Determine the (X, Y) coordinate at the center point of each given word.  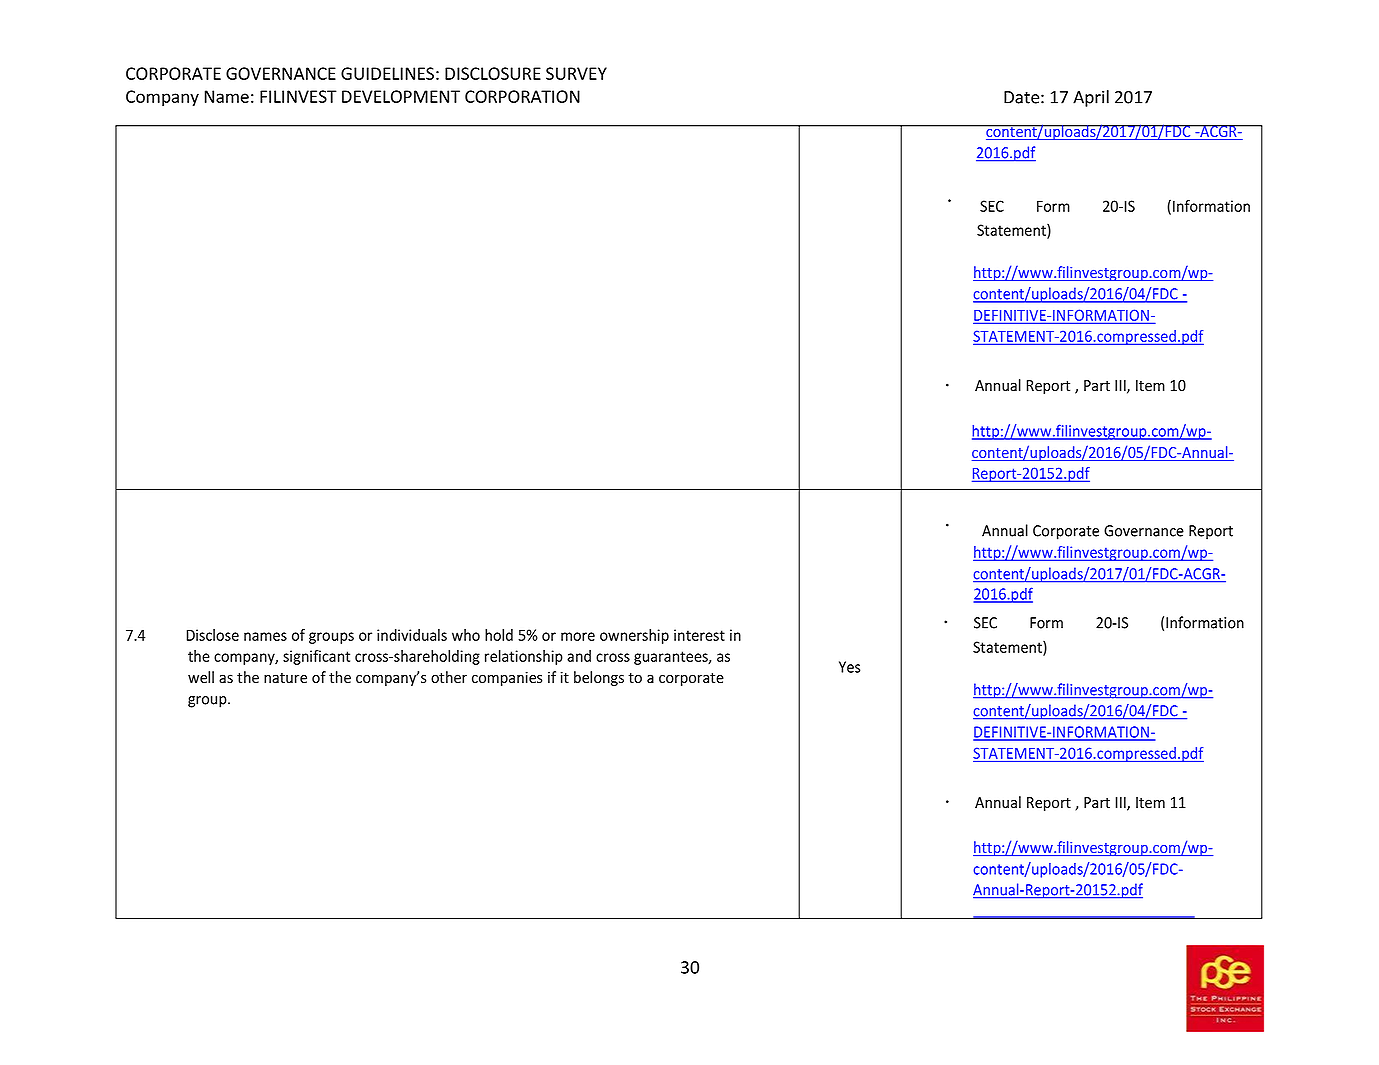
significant (316, 657)
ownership (634, 636)
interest (699, 635)
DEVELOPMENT (401, 96)
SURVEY (576, 73)
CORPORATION (522, 96)
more (578, 636)
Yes (849, 667)
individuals (412, 635)
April (1091, 98)
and (579, 656)
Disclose (213, 635)
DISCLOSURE (493, 73)
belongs (599, 678)
